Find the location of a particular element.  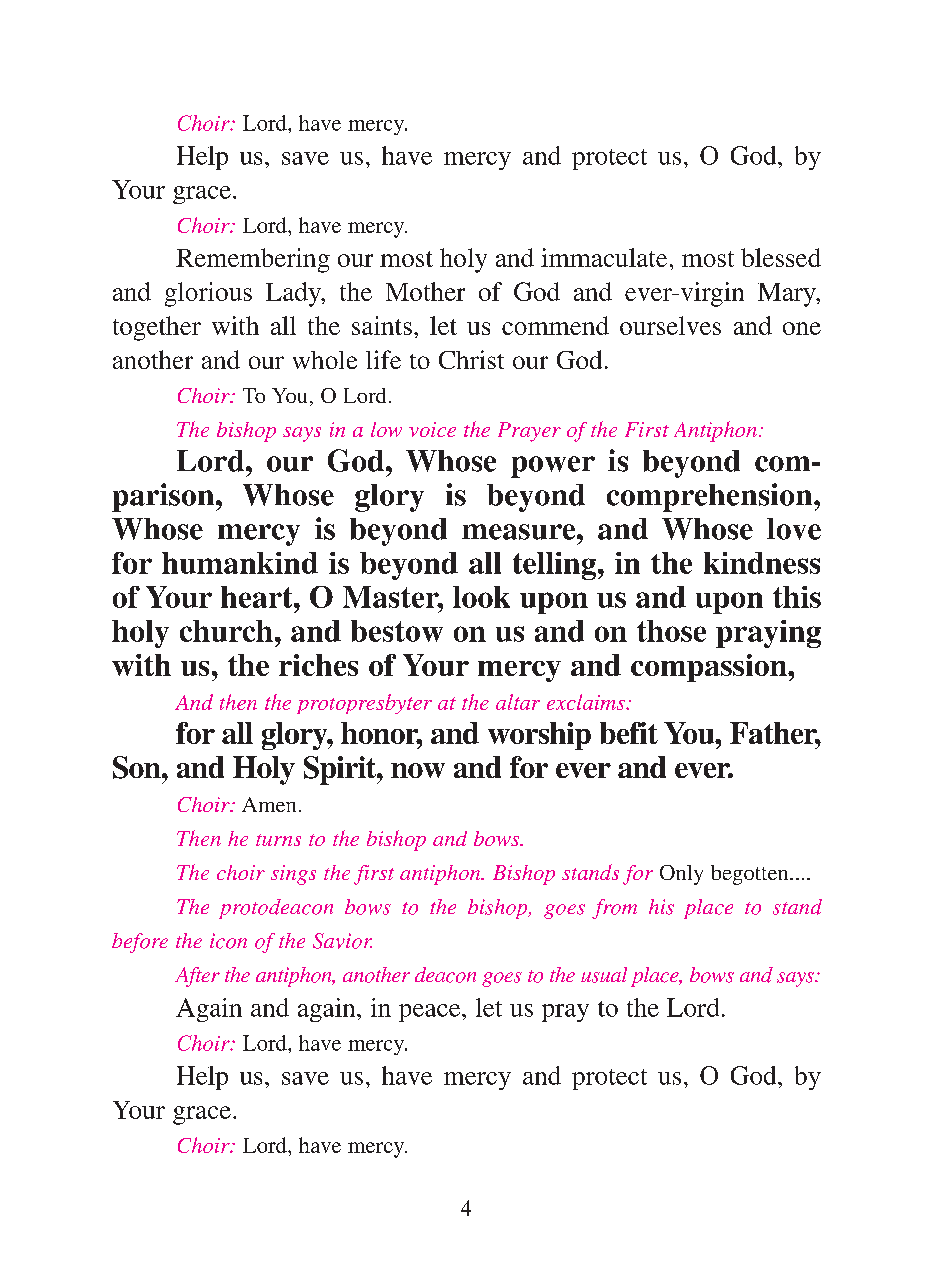

those is located at coordinates (671, 631).
